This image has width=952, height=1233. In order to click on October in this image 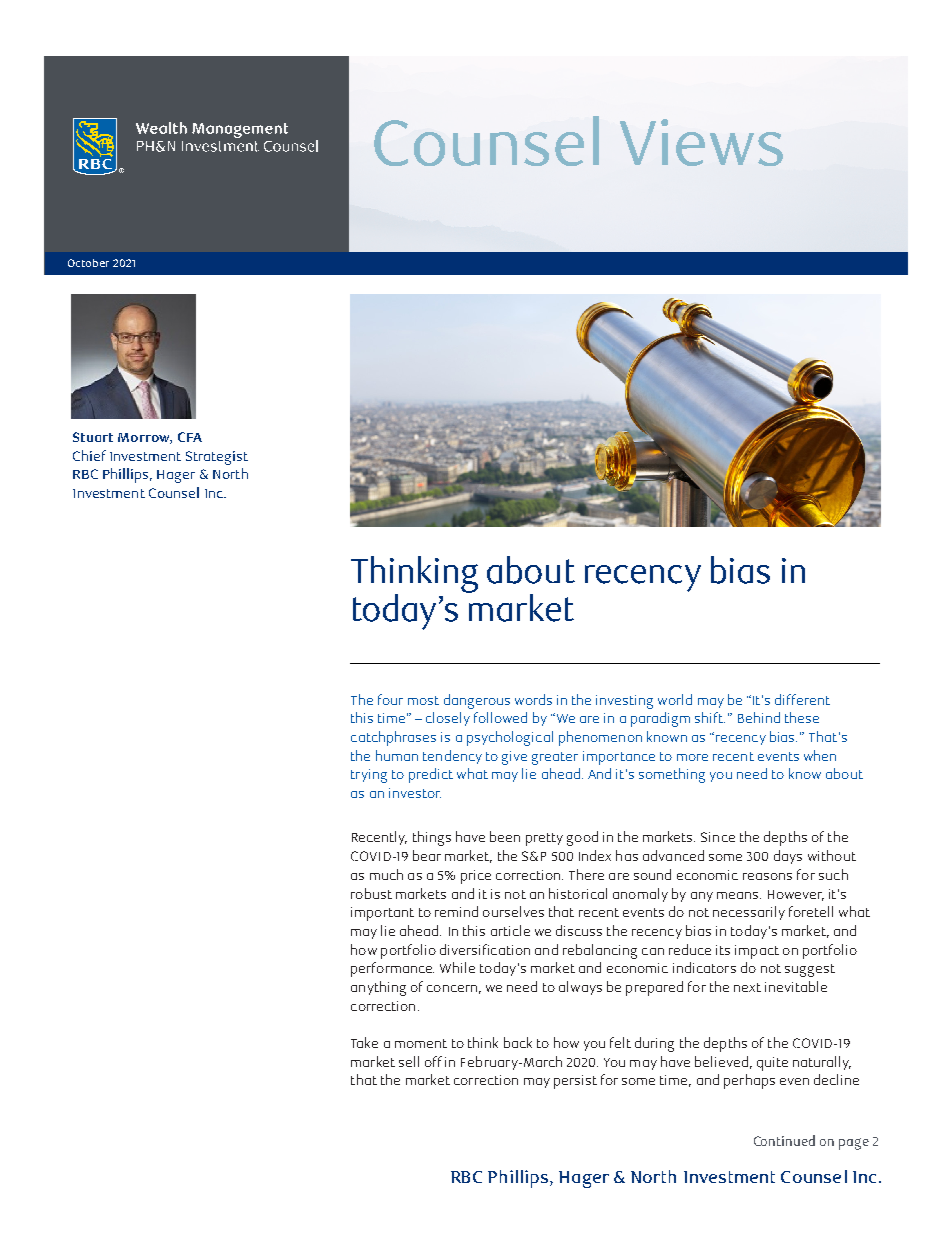, I will do `click(88, 263)`.
